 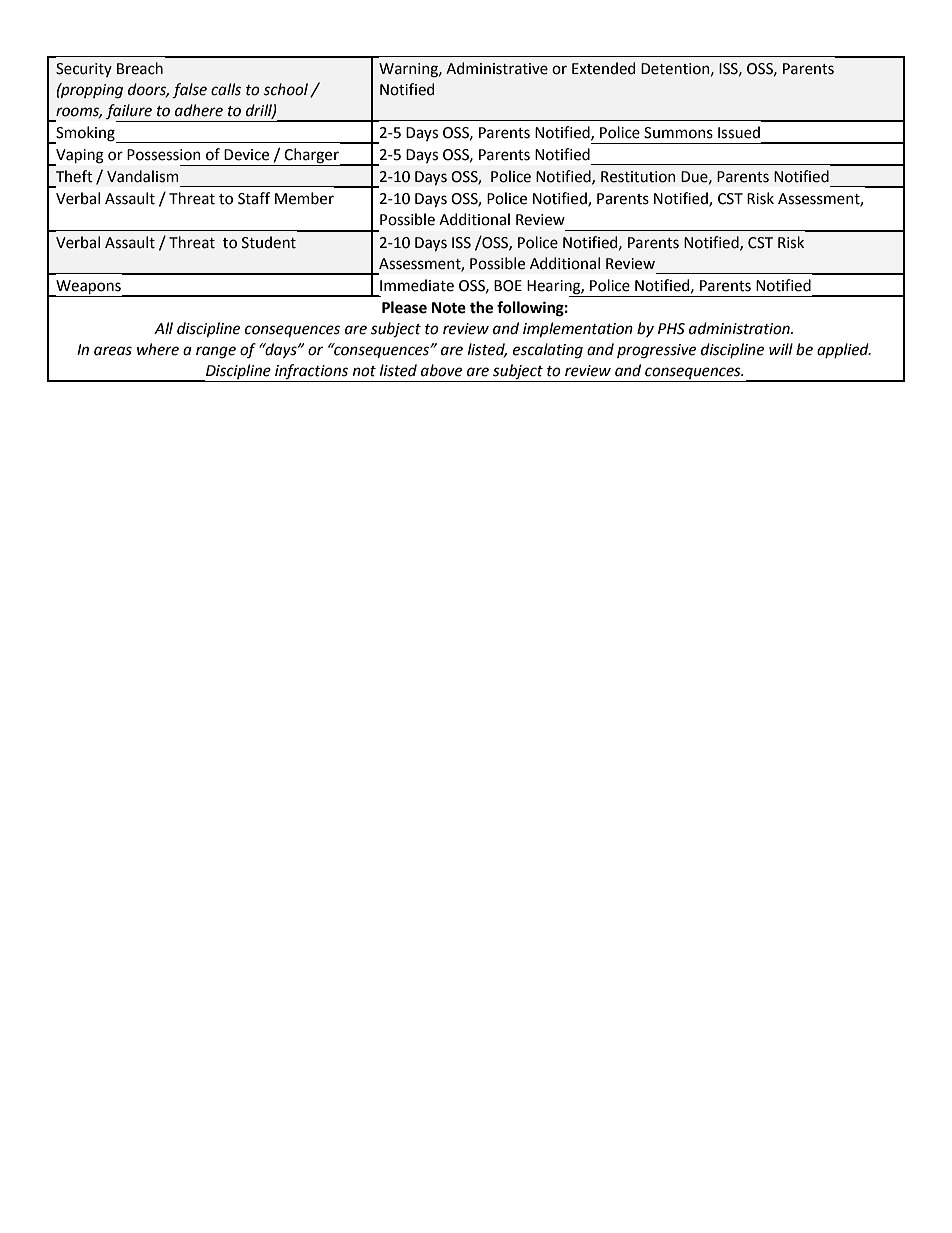 I want to click on Breach, so click(x=140, y=68).
